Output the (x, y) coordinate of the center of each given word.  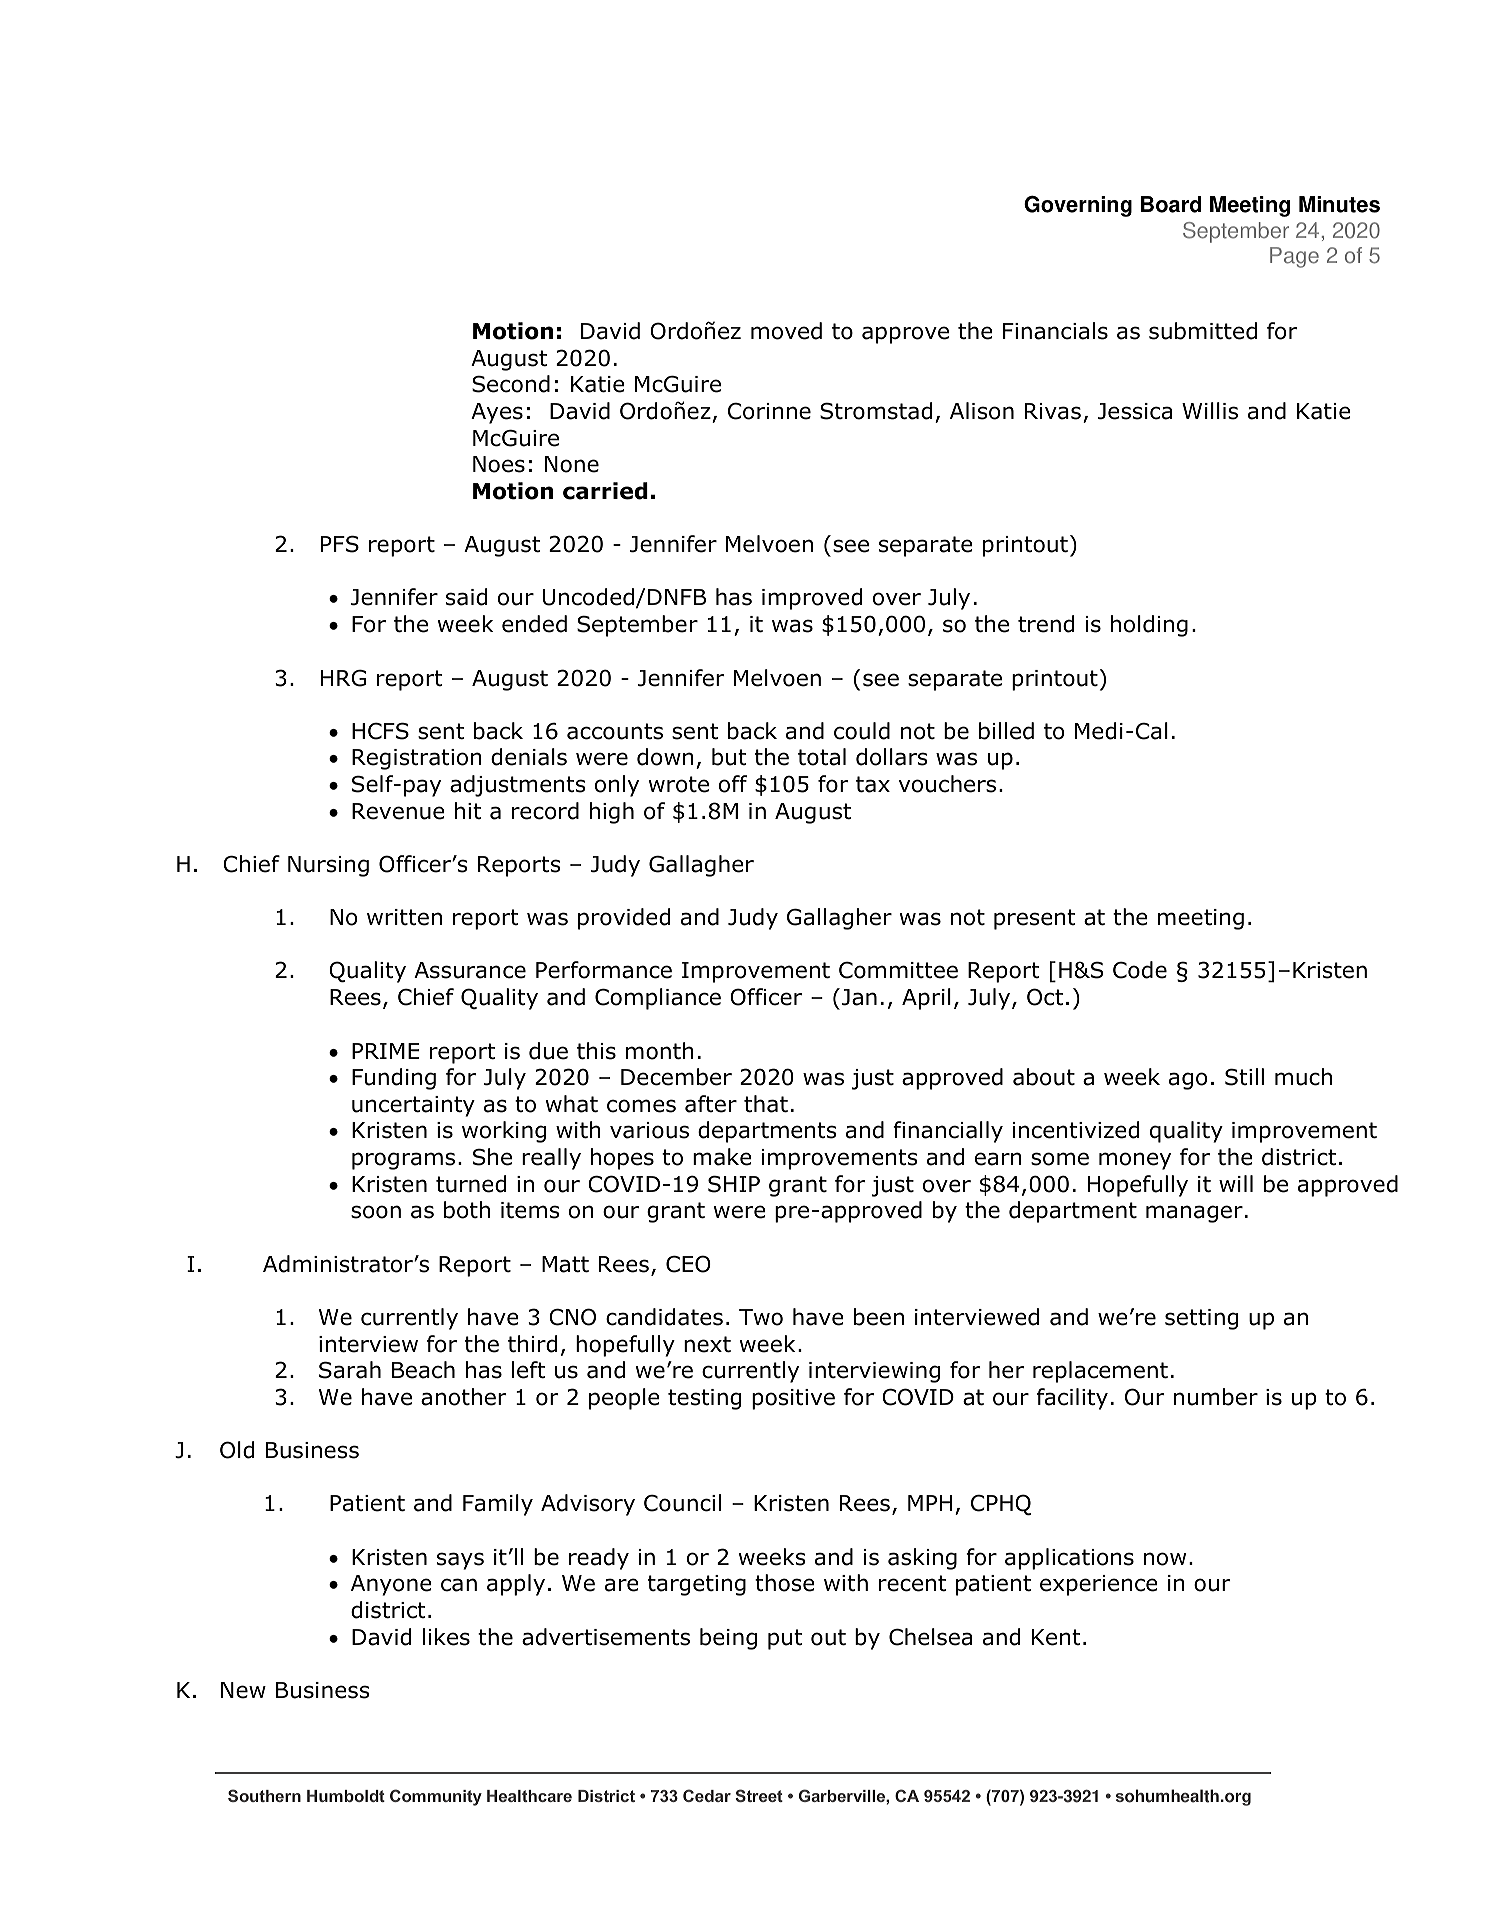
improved (812, 599)
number (1216, 1397)
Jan (859, 997)
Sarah (350, 1370)
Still (1244, 1077)
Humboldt (346, 1796)
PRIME (385, 1051)
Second (511, 384)
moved (786, 331)
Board (1171, 204)
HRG (343, 678)
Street (759, 1795)
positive (793, 1399)
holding (1149, 626)
